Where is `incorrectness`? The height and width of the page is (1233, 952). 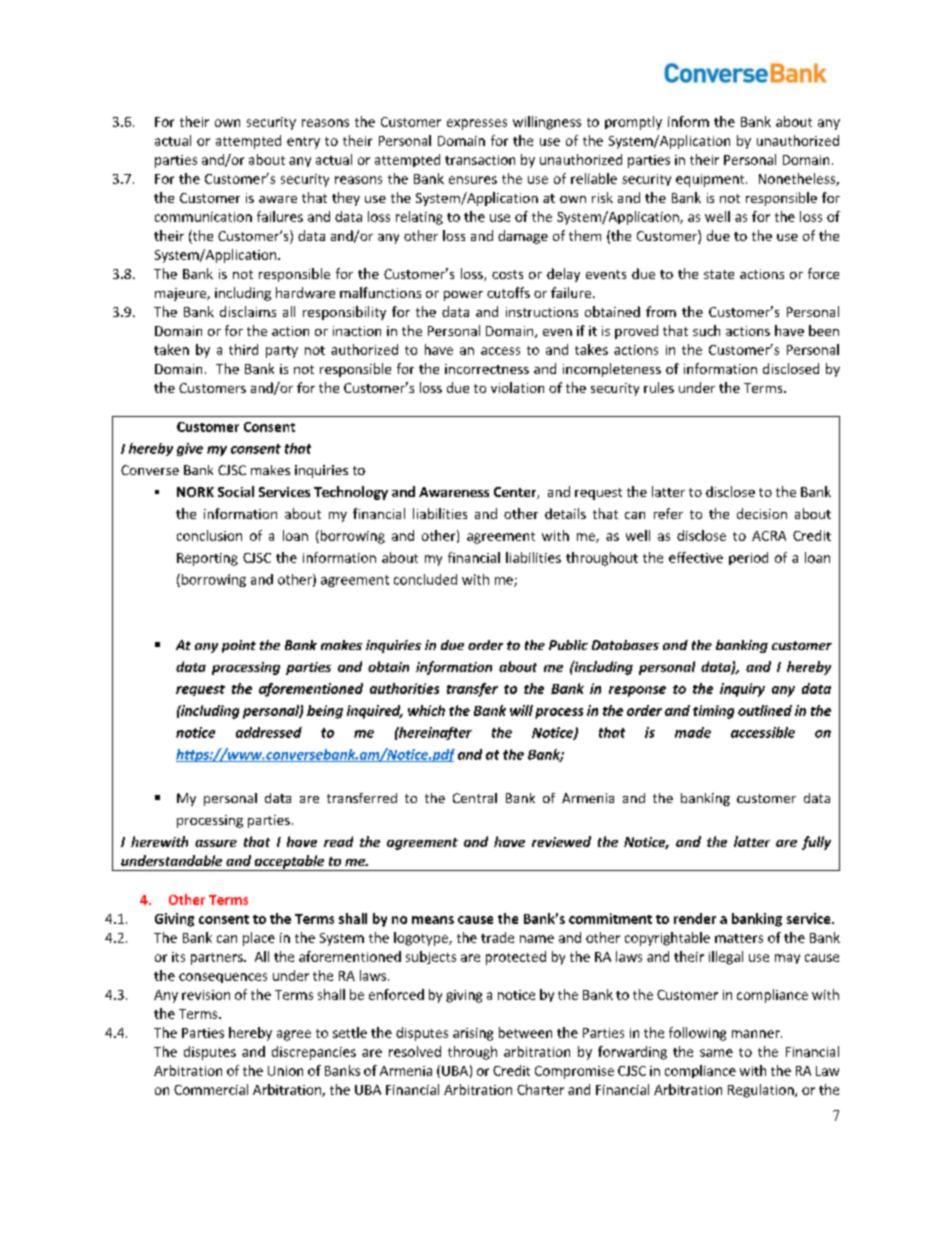
incorrectness is located at coordinates (487, 369).
